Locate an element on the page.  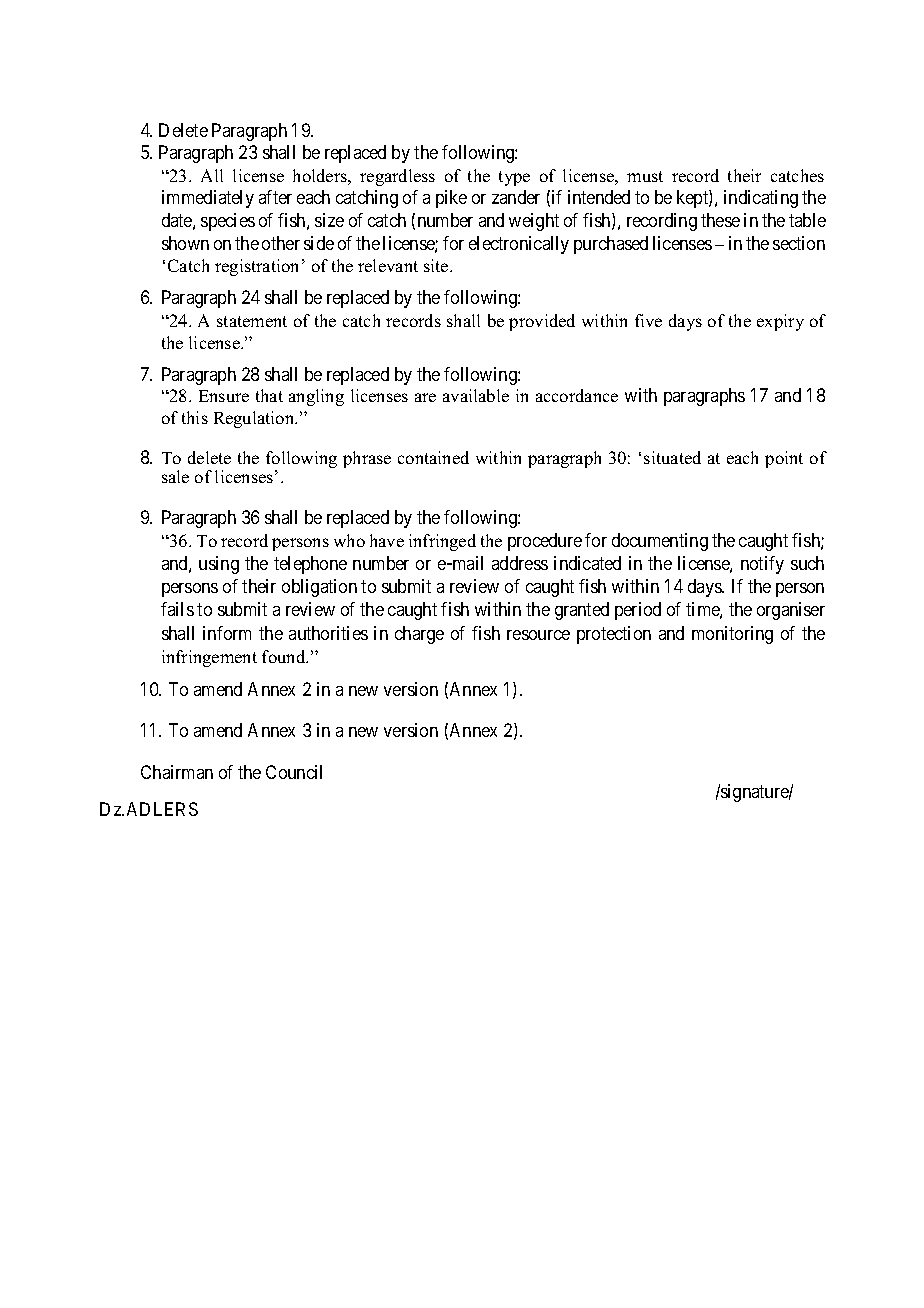
after is located at coordinates (275, 197).
